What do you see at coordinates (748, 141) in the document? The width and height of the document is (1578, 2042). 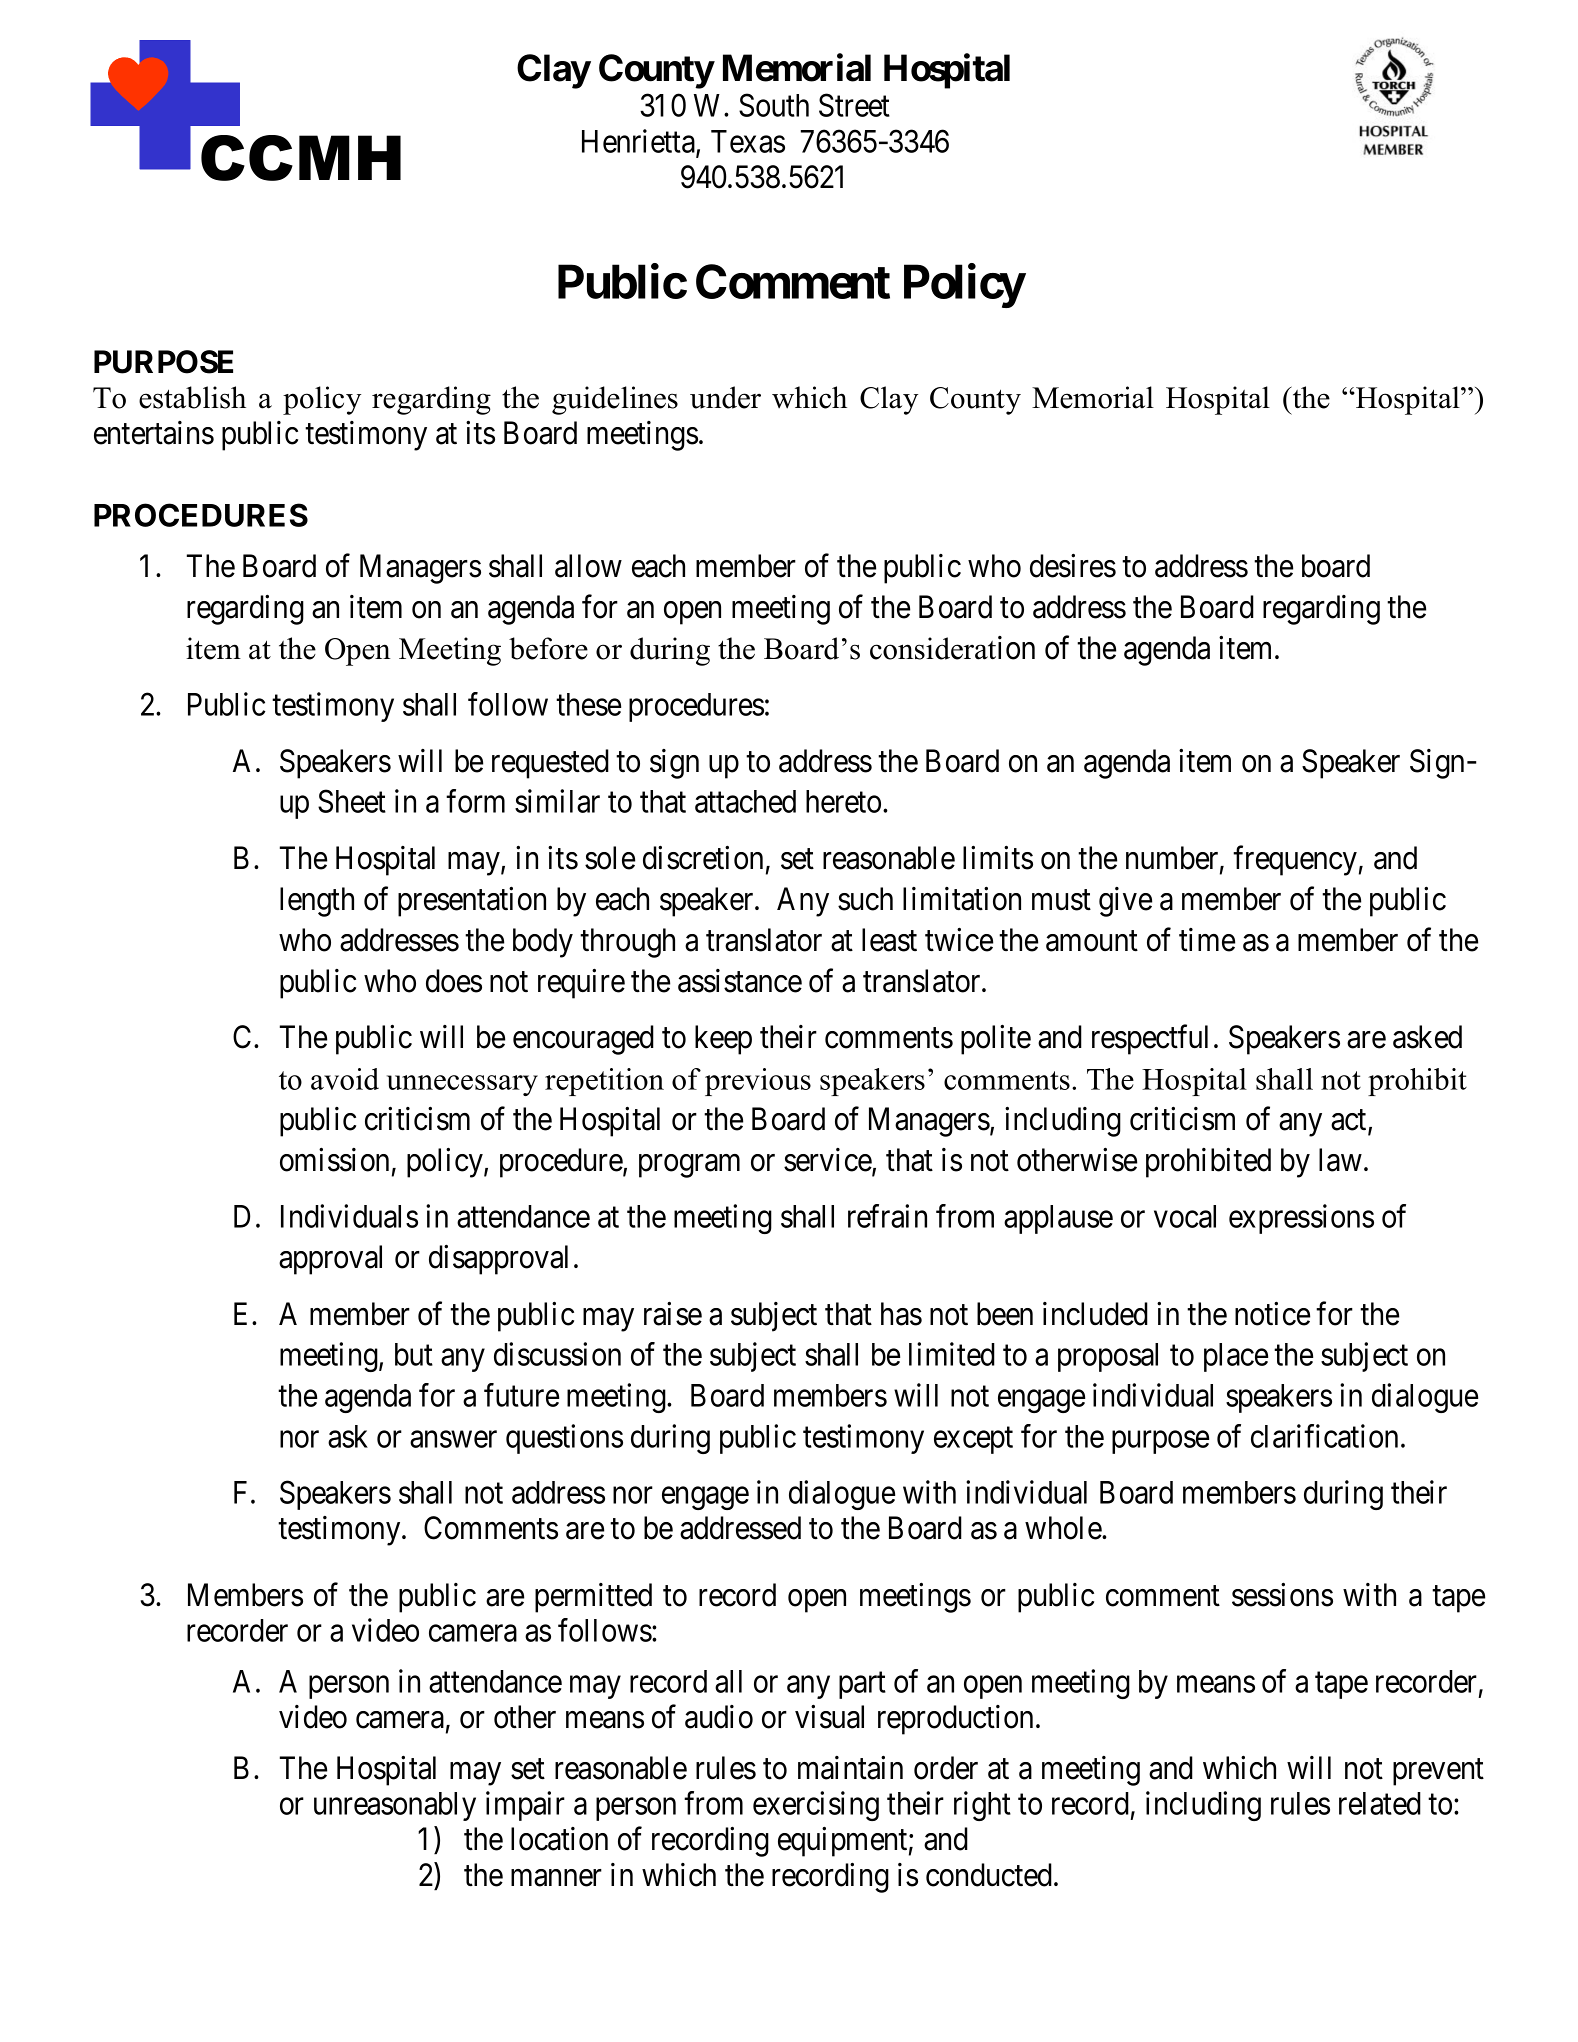 I see `Texas` at bounding box center [748, 141].
